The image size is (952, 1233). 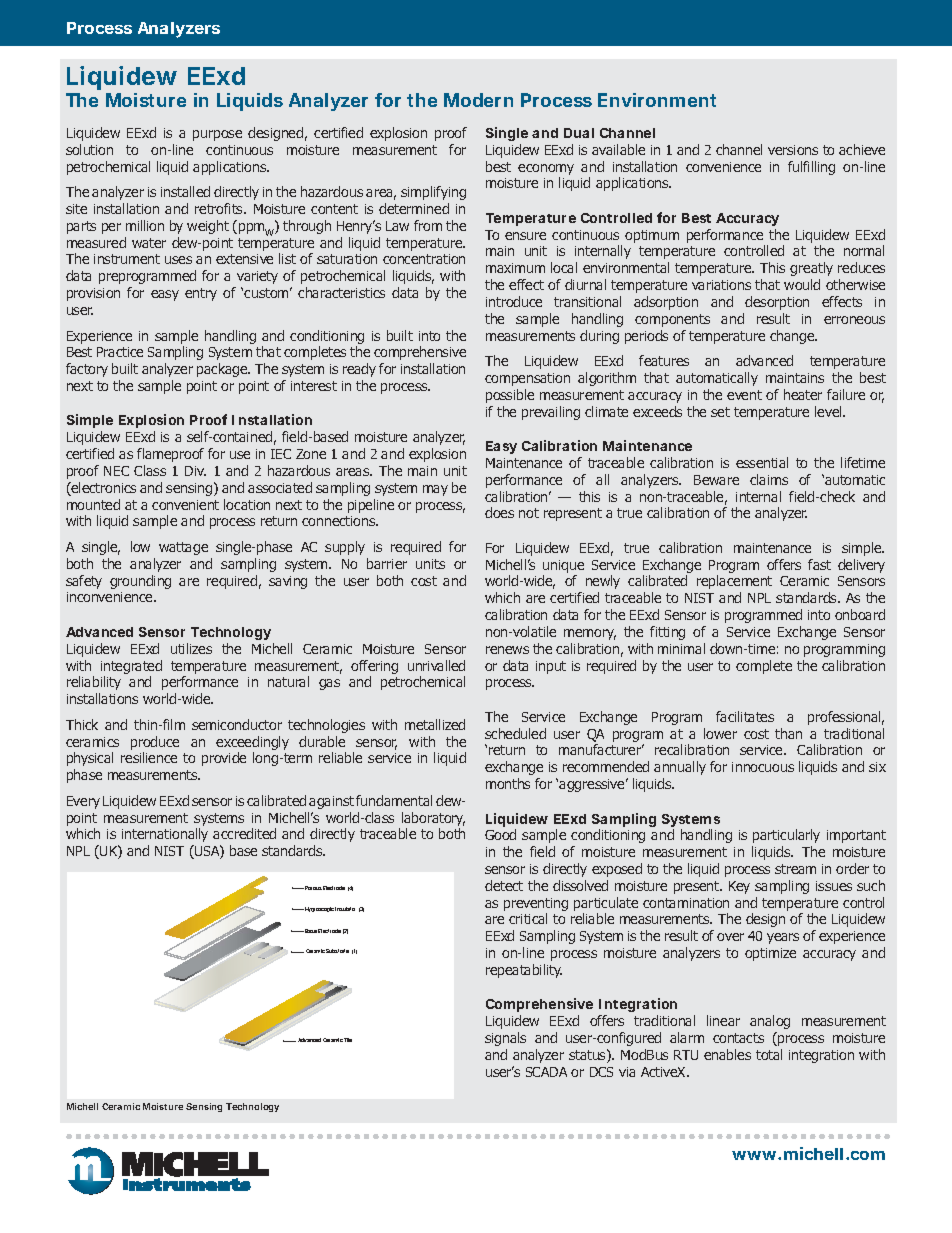 What do you see at coordinates (762, 462) in the screenshot?
I see `essential` at bounding box center [762, 462].
